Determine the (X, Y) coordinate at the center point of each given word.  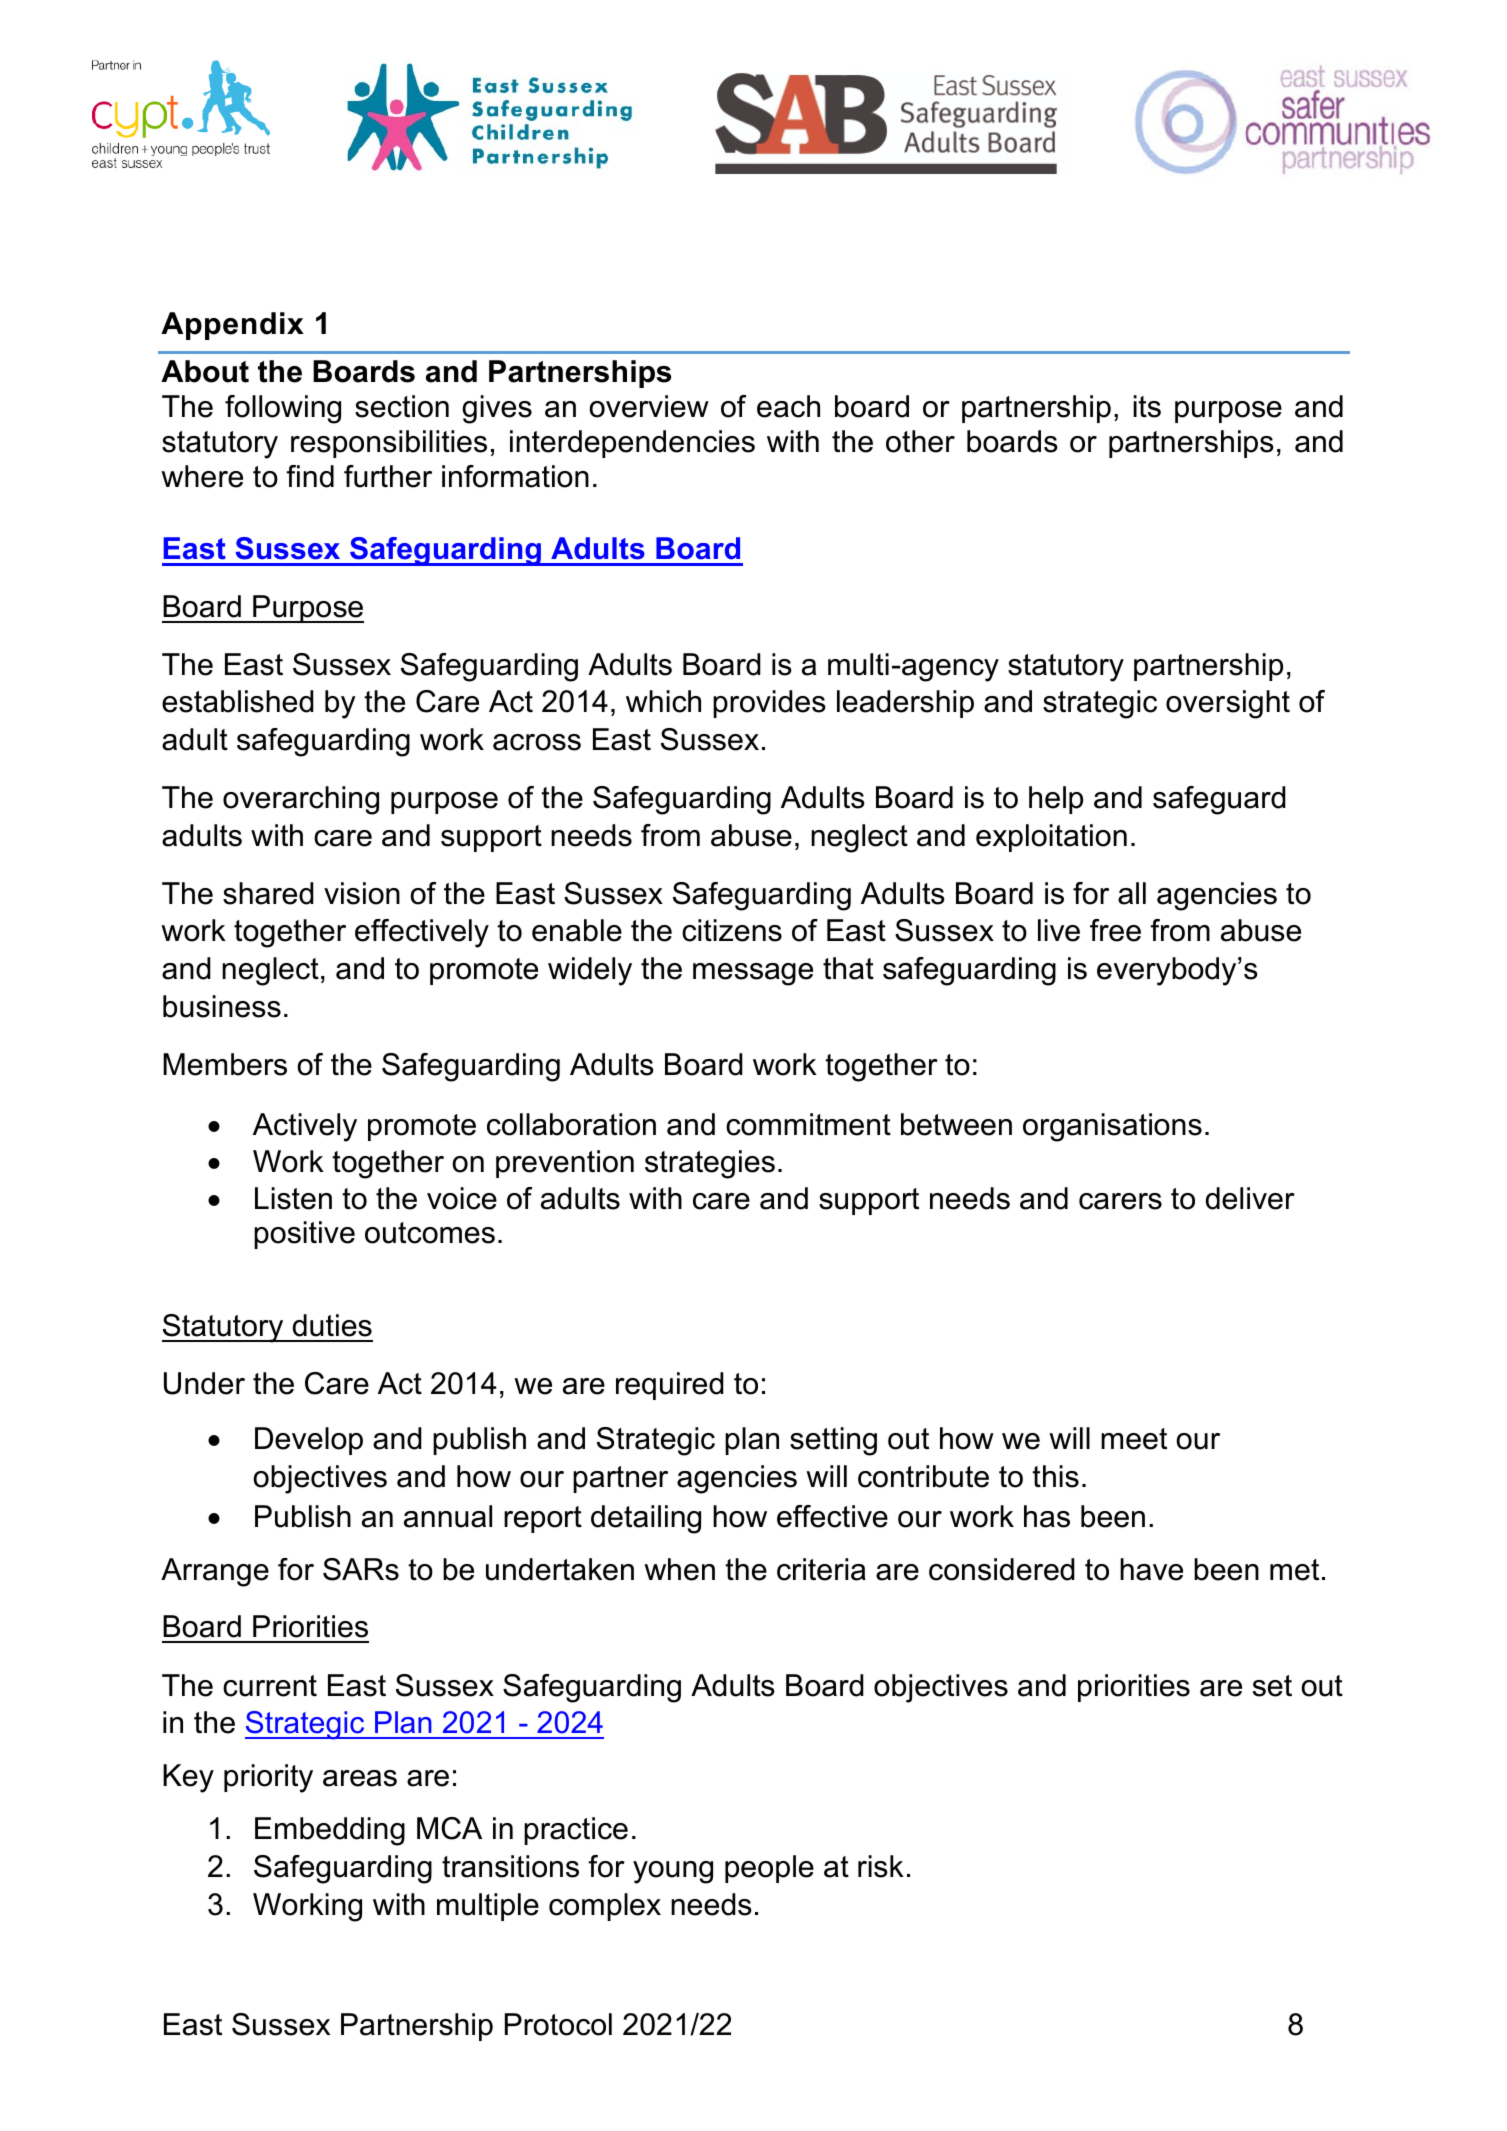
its (1147, 406)
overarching (301, 800)
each (788, 406)
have (1151, 1569)
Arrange (215, 1572)
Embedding (330, 1831)
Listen (293, 1198)
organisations (1112, 1127)
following (283, 409)
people (769, 1869)
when (679, 1569)
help (1056, 800)
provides (769, 704)
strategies (710, 1164)
